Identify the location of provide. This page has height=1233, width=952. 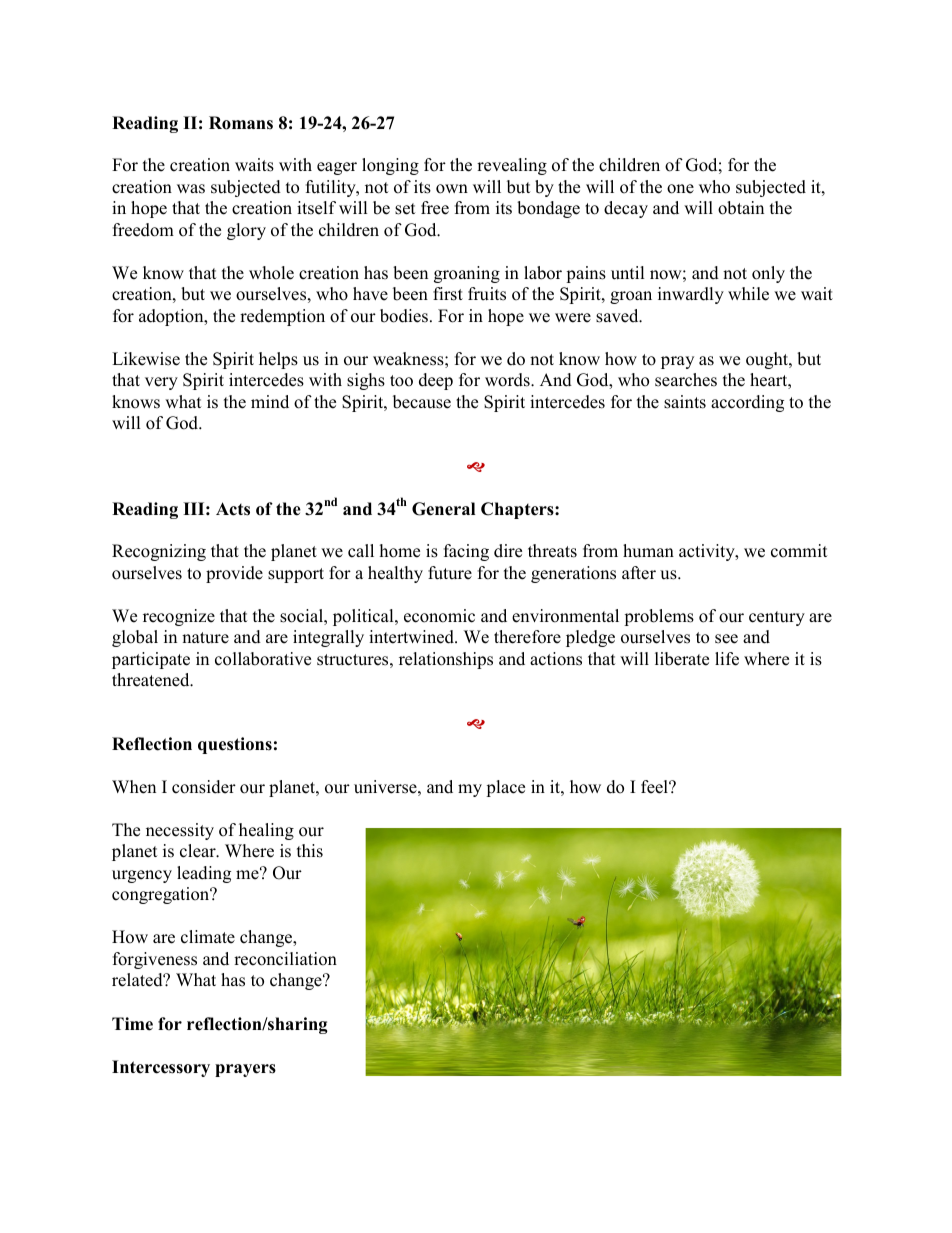
(234, 574).
